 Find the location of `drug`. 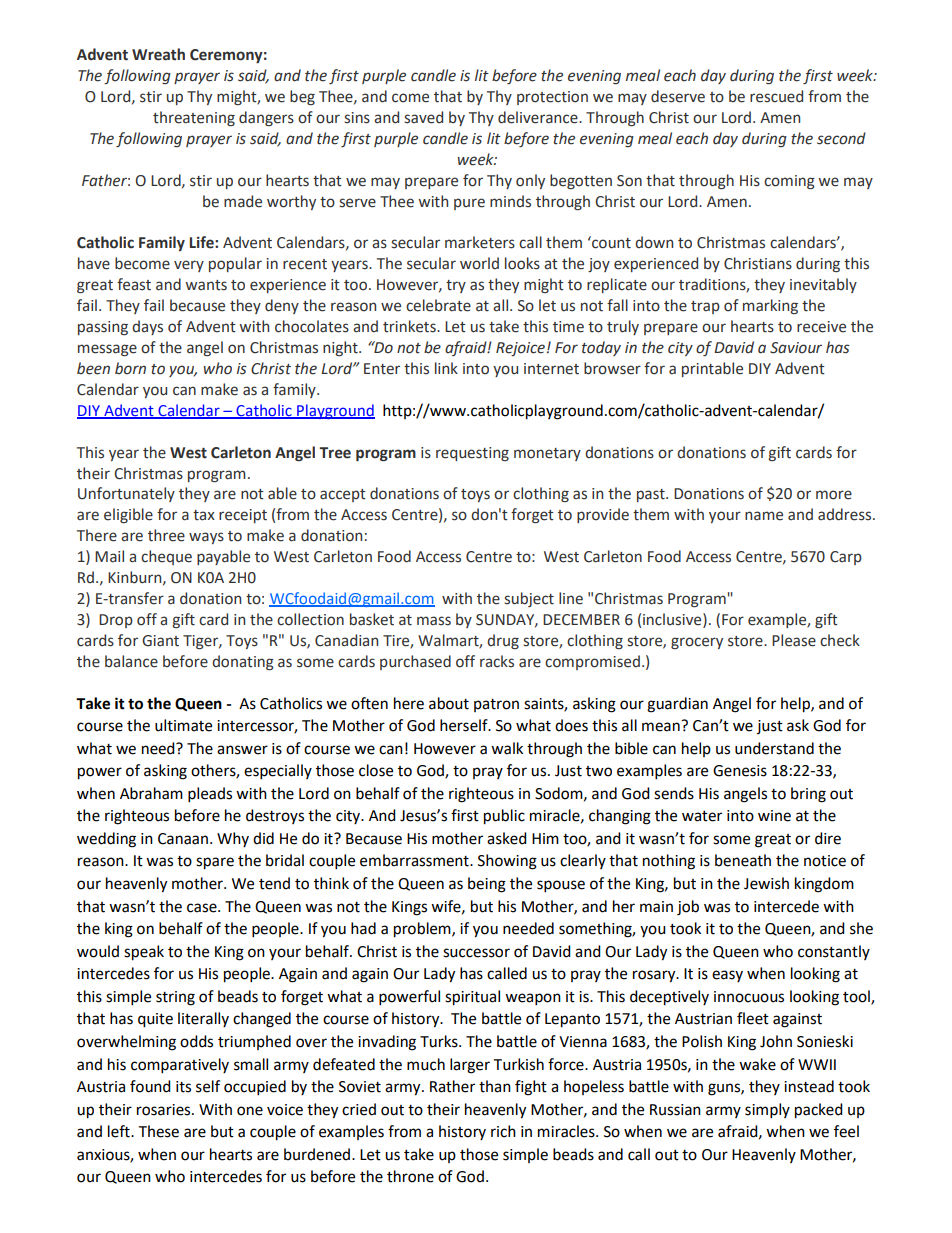

drug is located at coordinates (503, 641).
